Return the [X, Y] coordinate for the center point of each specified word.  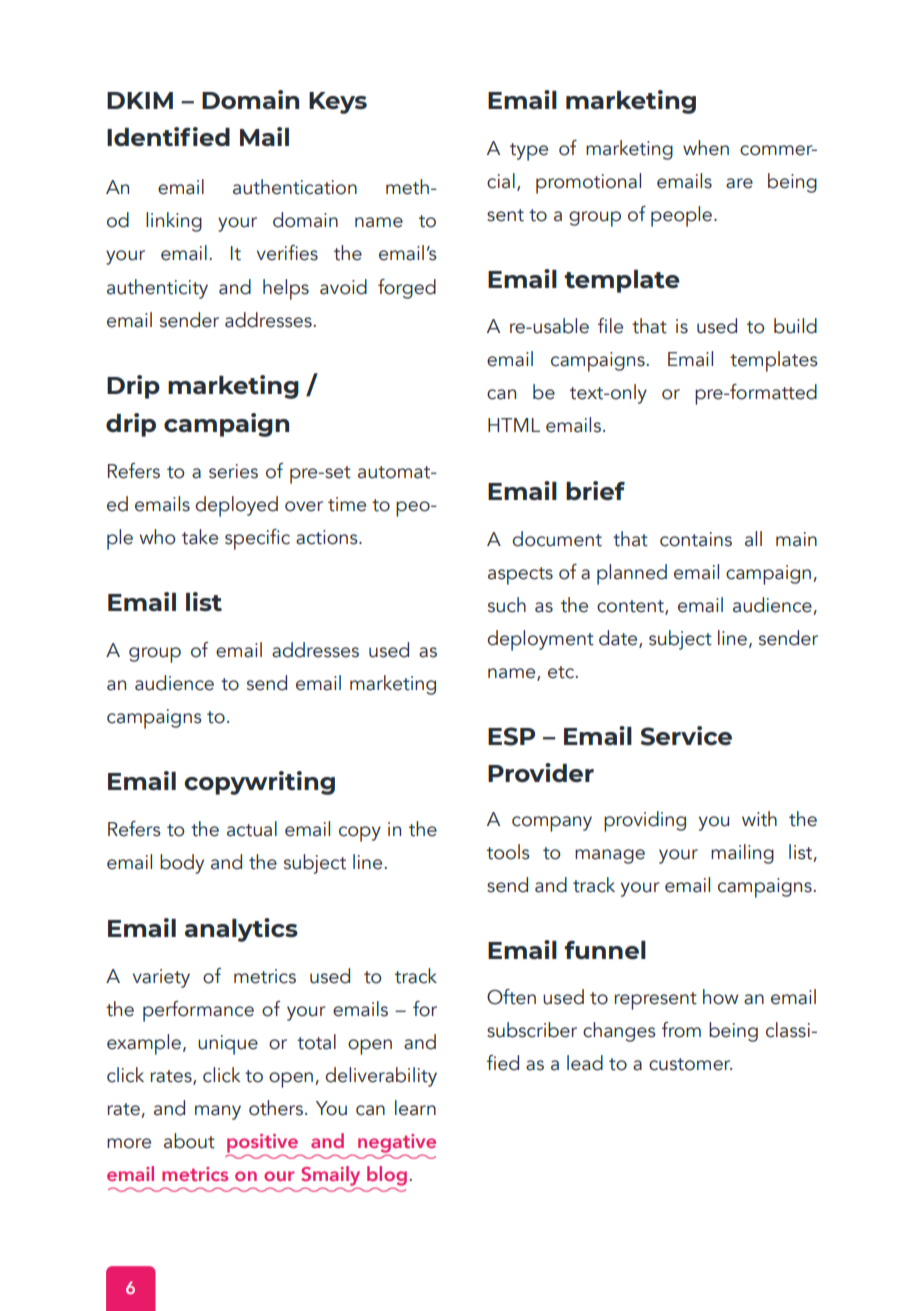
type [529, 152]
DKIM [140, 100]
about [189, 1141]
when [706, 148]
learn [415, 1108]
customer [690, 1064]
